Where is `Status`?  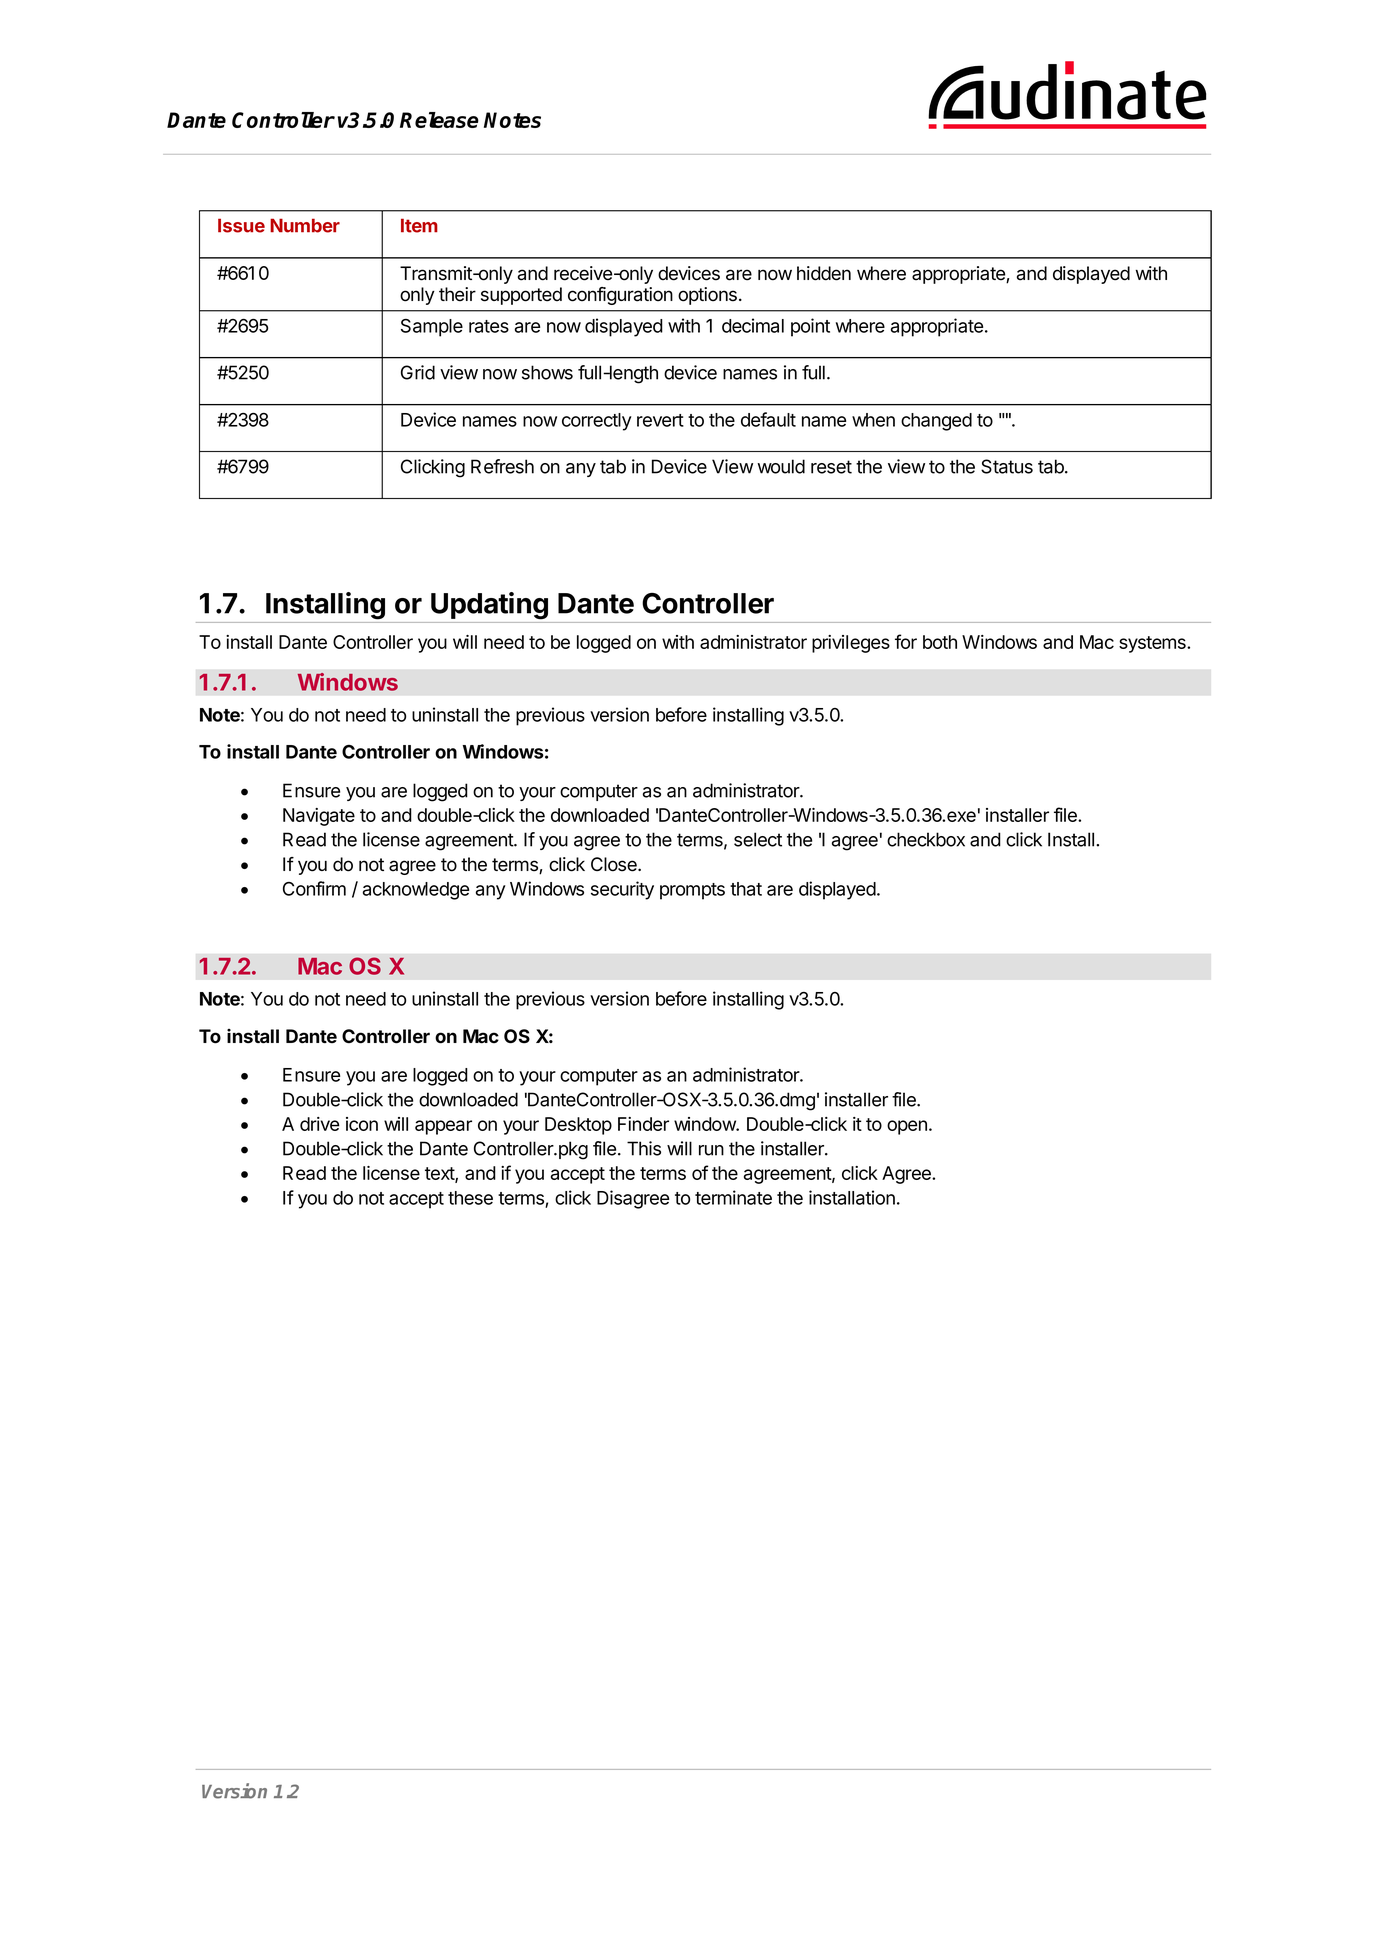 Status is located at coordinates (1007, 466).
